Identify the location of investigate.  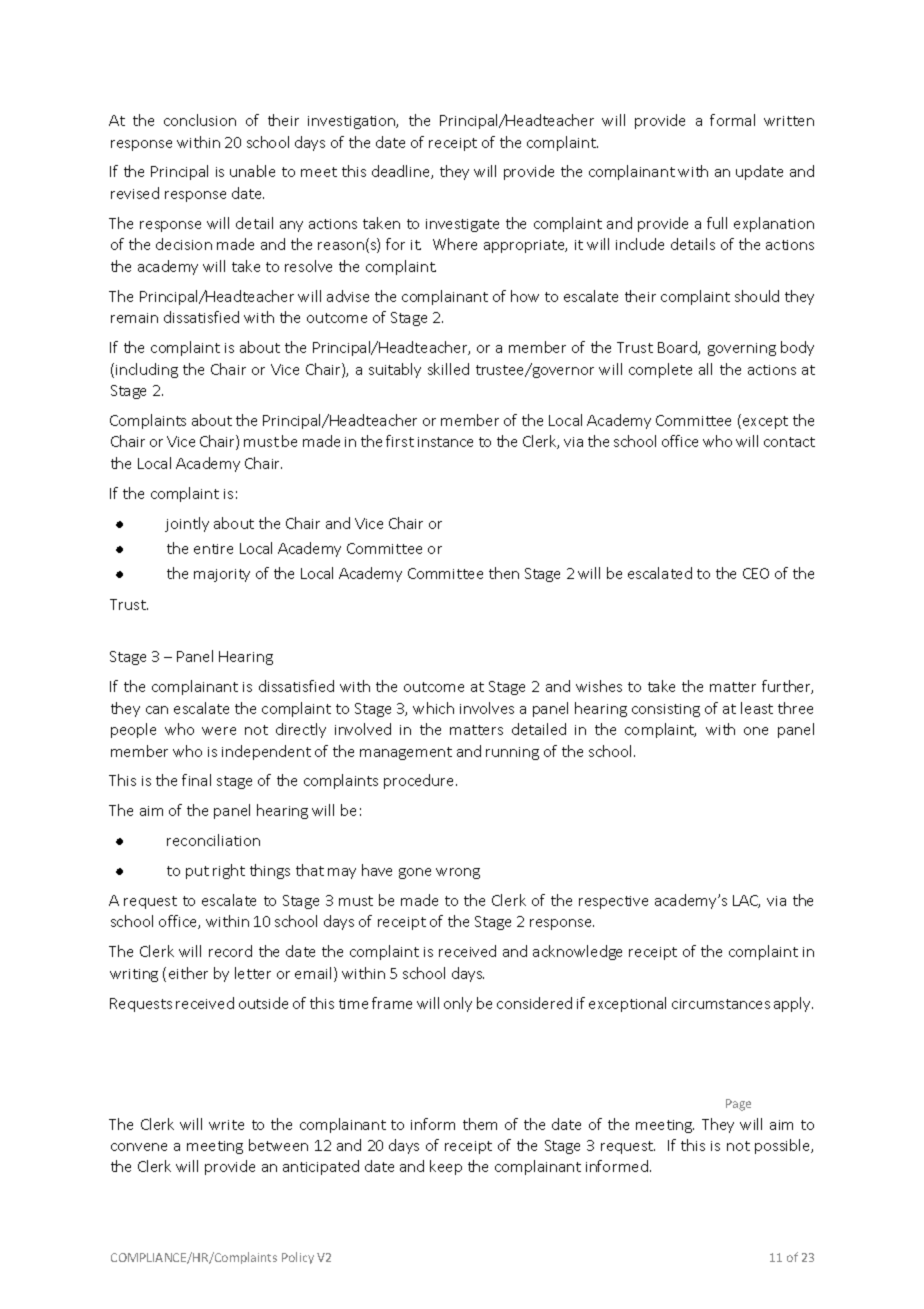
(462, 225).
